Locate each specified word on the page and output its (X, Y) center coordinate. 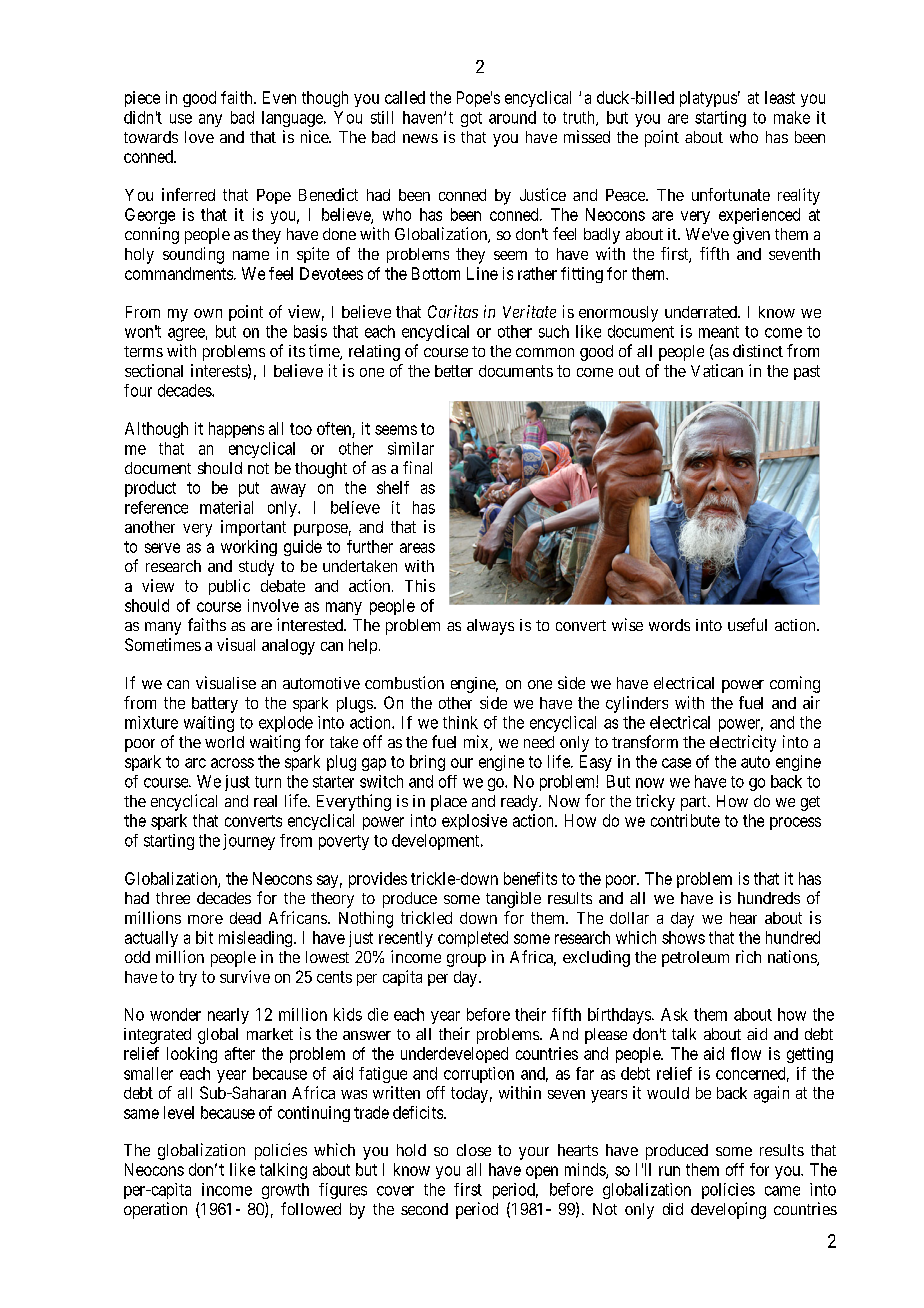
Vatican (717, 370)
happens (236, 430)
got (471, 119)
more (205, 919)
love (199, 137)
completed (473, 939)
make (792, 117)
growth (285, 1191)
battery (215, 705)
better (454, 371)
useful (747, 624)
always (490, 627)
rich (748, 956)
